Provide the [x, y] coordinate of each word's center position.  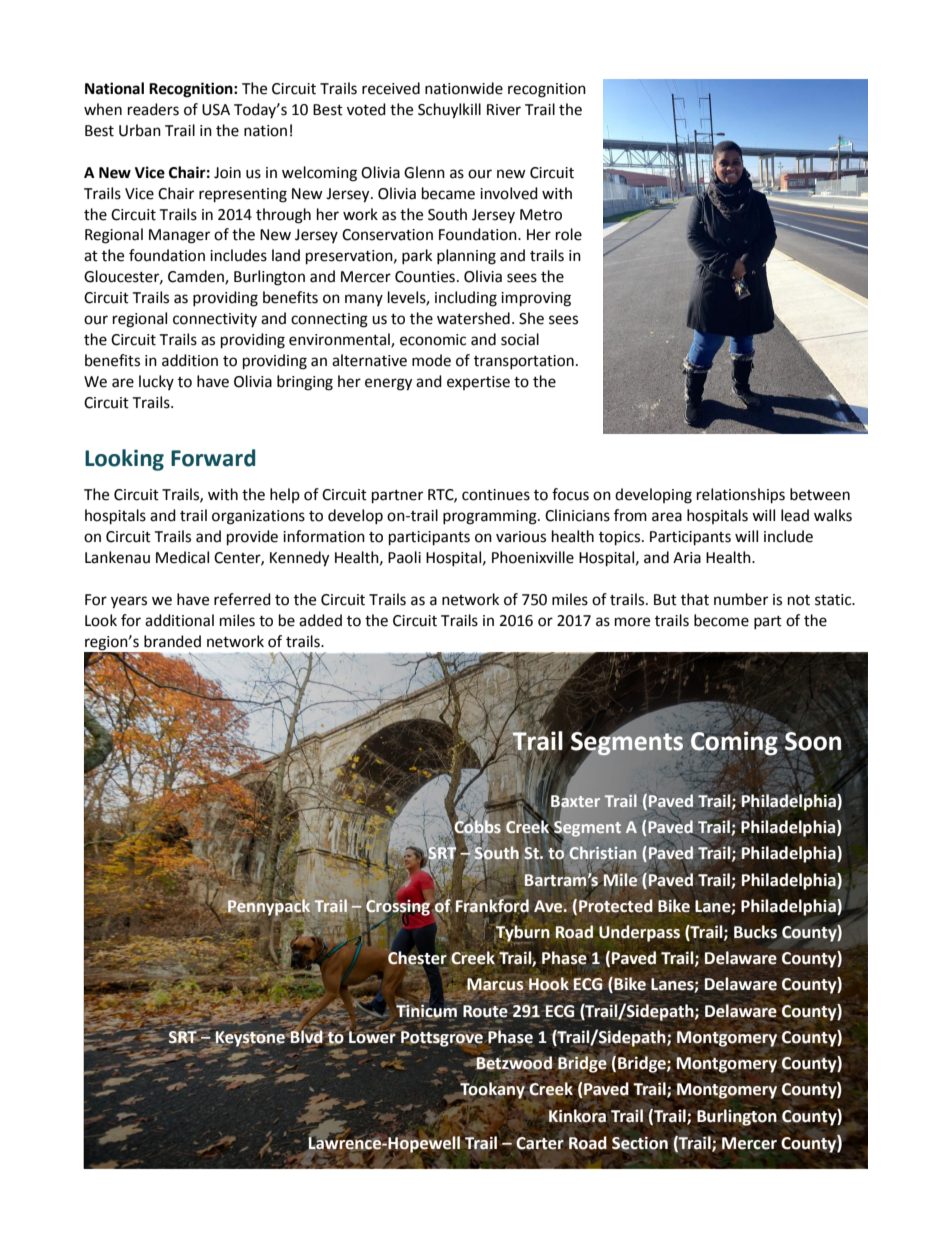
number [741, 599]
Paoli [404, 557]
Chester [416, 958]
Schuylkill [449, 111]
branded [172, 641]
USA [216, 110]
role [569, 234]
